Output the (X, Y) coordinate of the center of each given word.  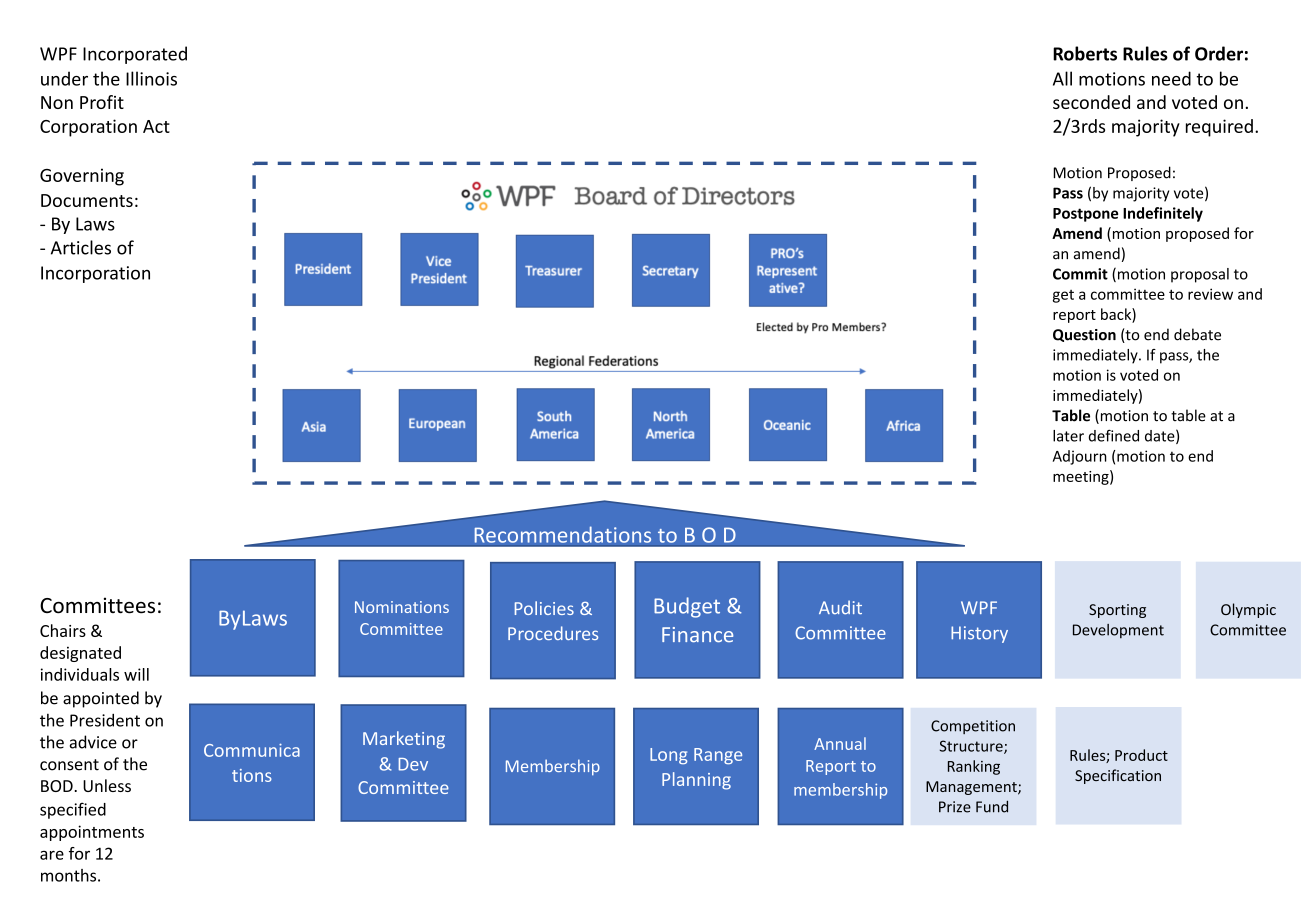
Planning (696, 781)
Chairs (63, 630)
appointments (92, 833)
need (1171, 78)
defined (1114, 436)
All (1062, 78)
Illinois (151, 78)
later (1068, 436)
